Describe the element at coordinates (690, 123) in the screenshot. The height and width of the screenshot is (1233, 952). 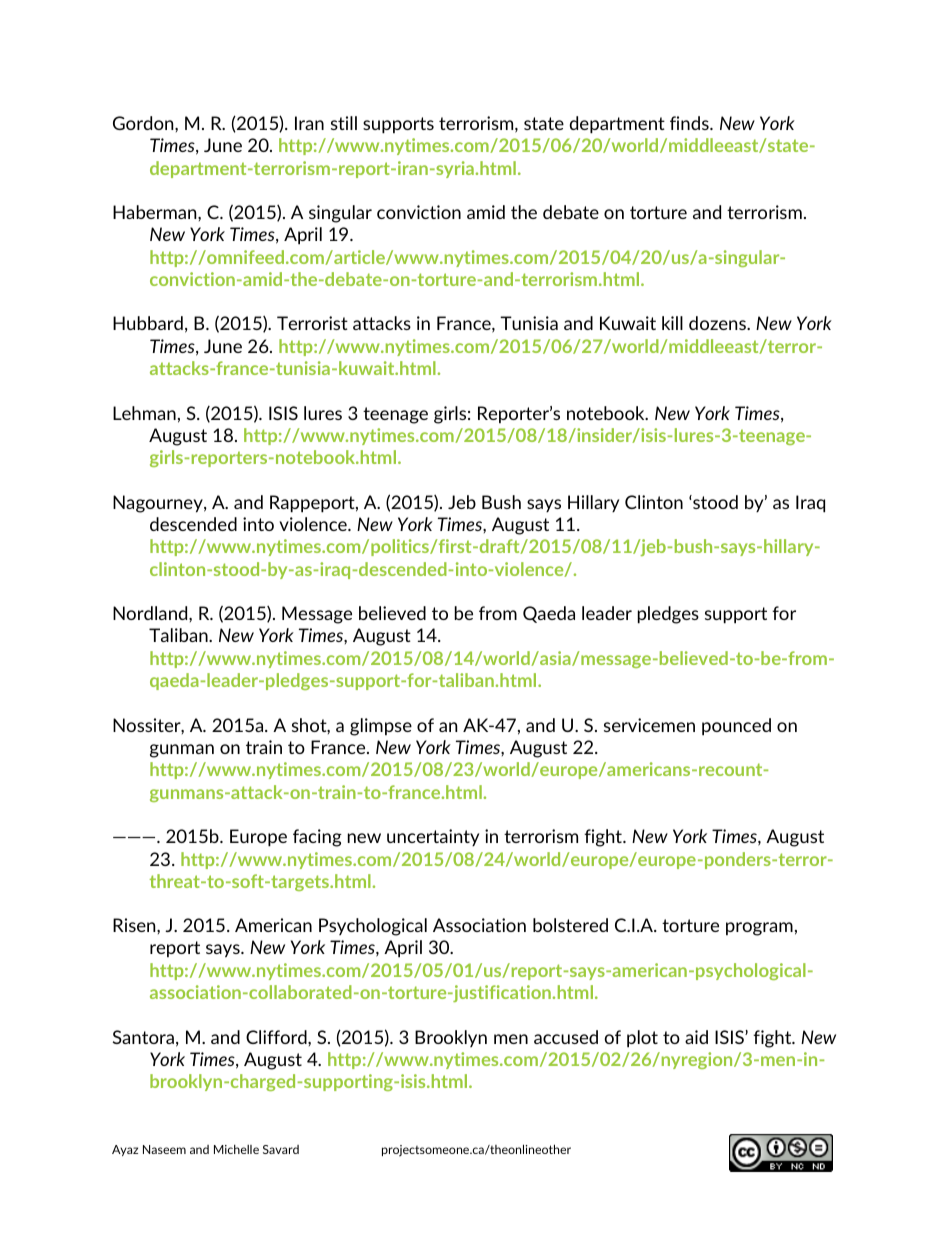
I see `finds` at that location.
